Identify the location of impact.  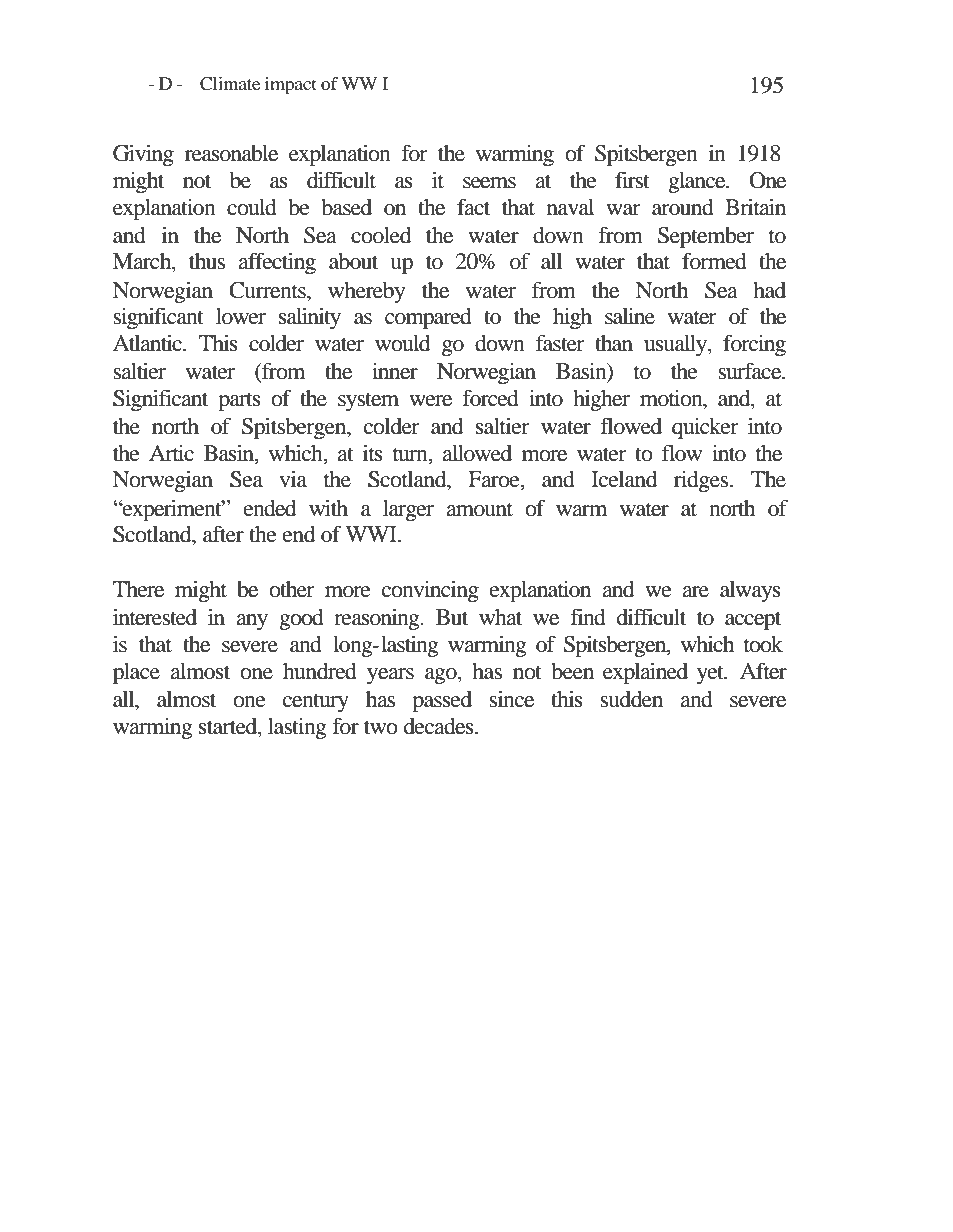
(291, 86).
